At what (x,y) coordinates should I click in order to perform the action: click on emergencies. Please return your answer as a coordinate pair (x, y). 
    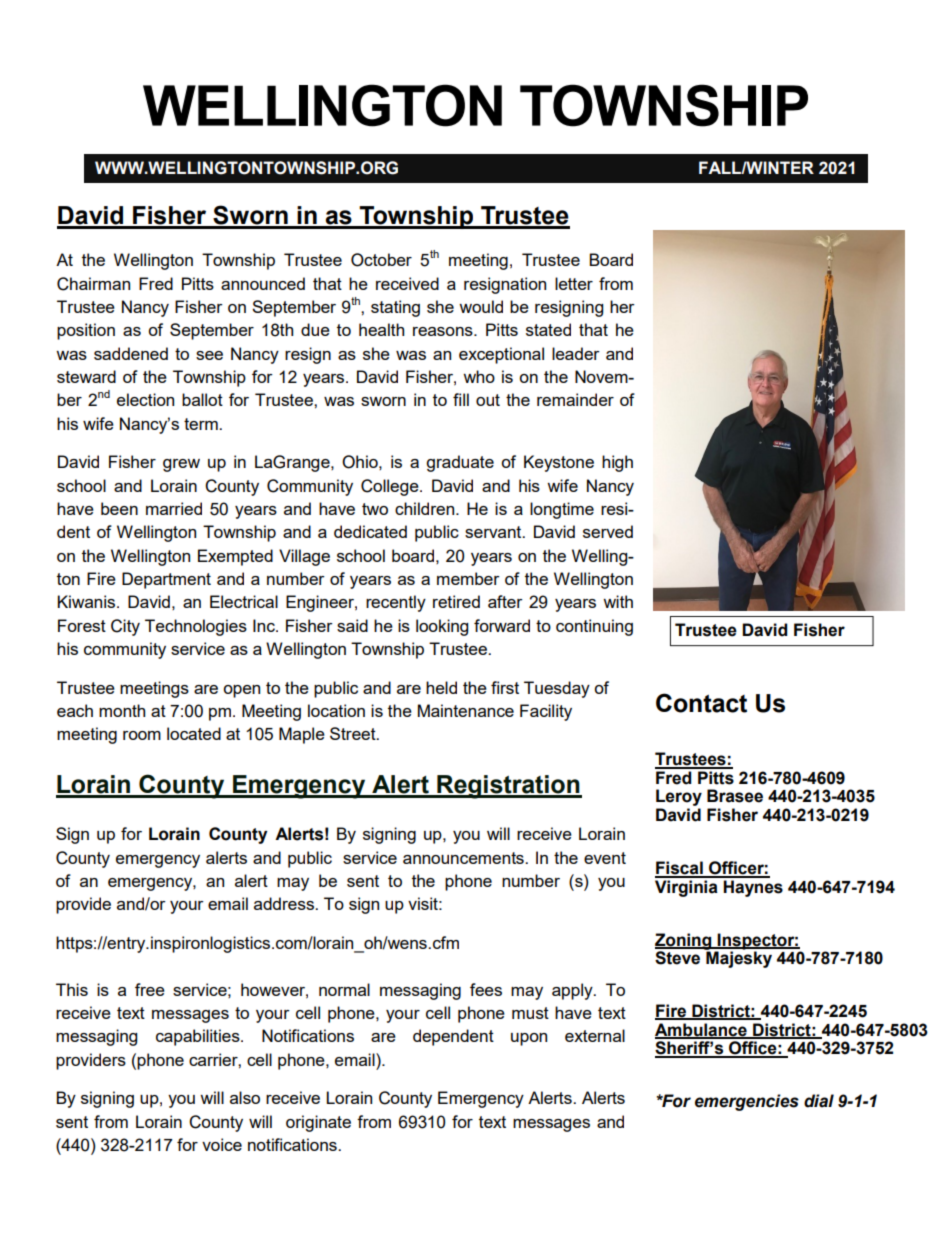
    Looking at the image, I should click on (747, 1102).
